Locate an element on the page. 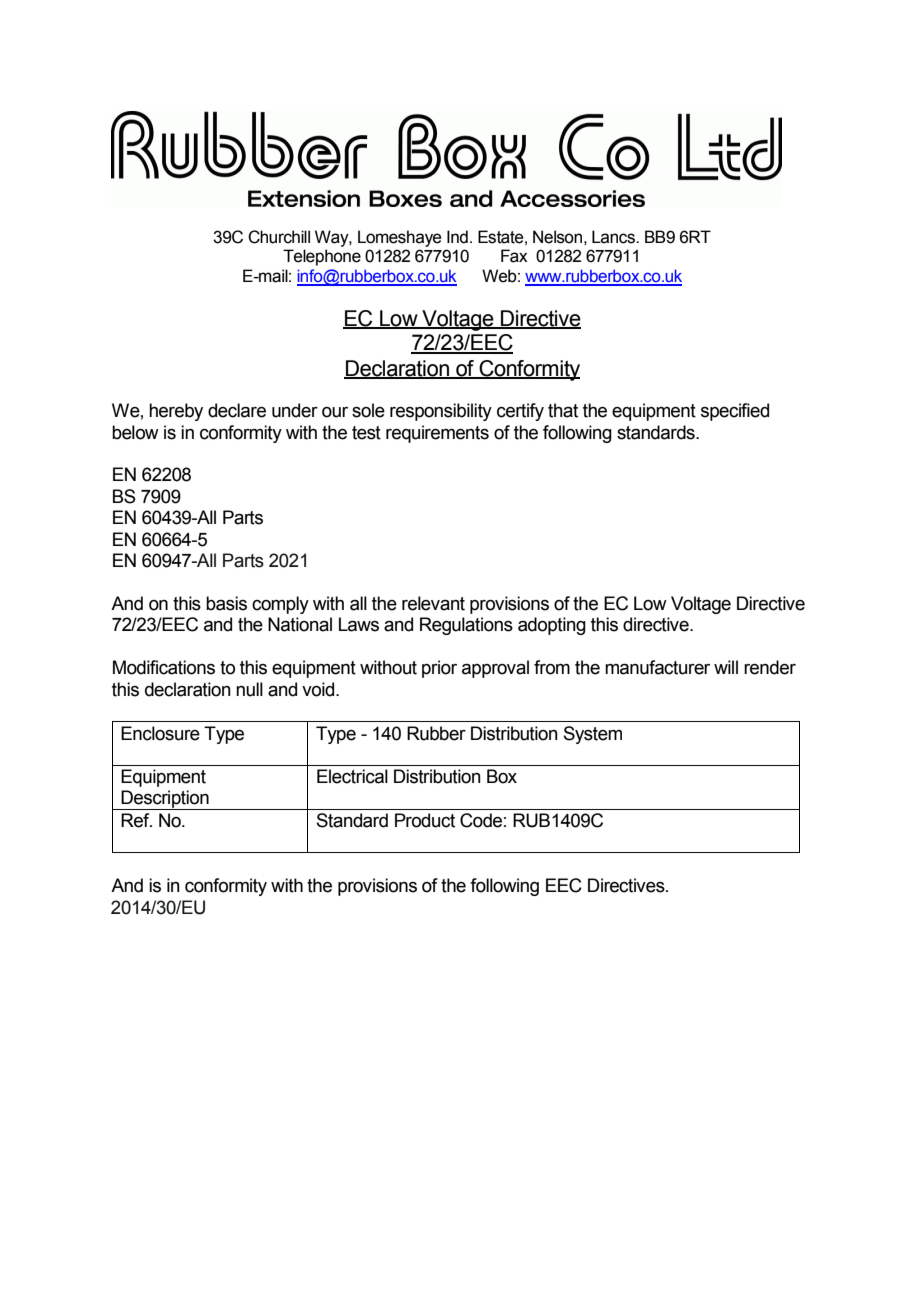  will is located at coordinates (726, 667).
